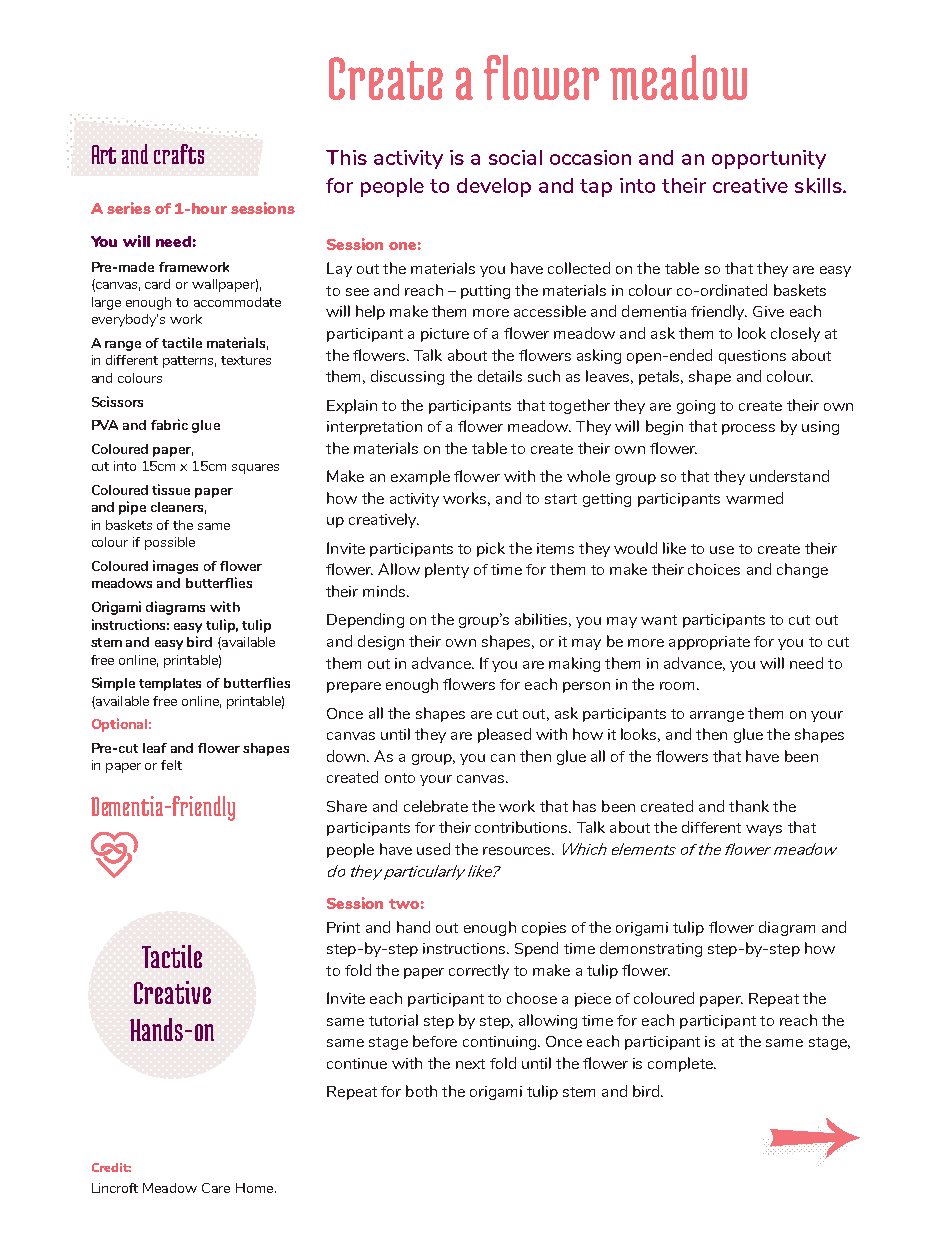 This document has height=1247, width=952. Describe the element at coordinates (433, 849) in the document. I see `used` at that location.
